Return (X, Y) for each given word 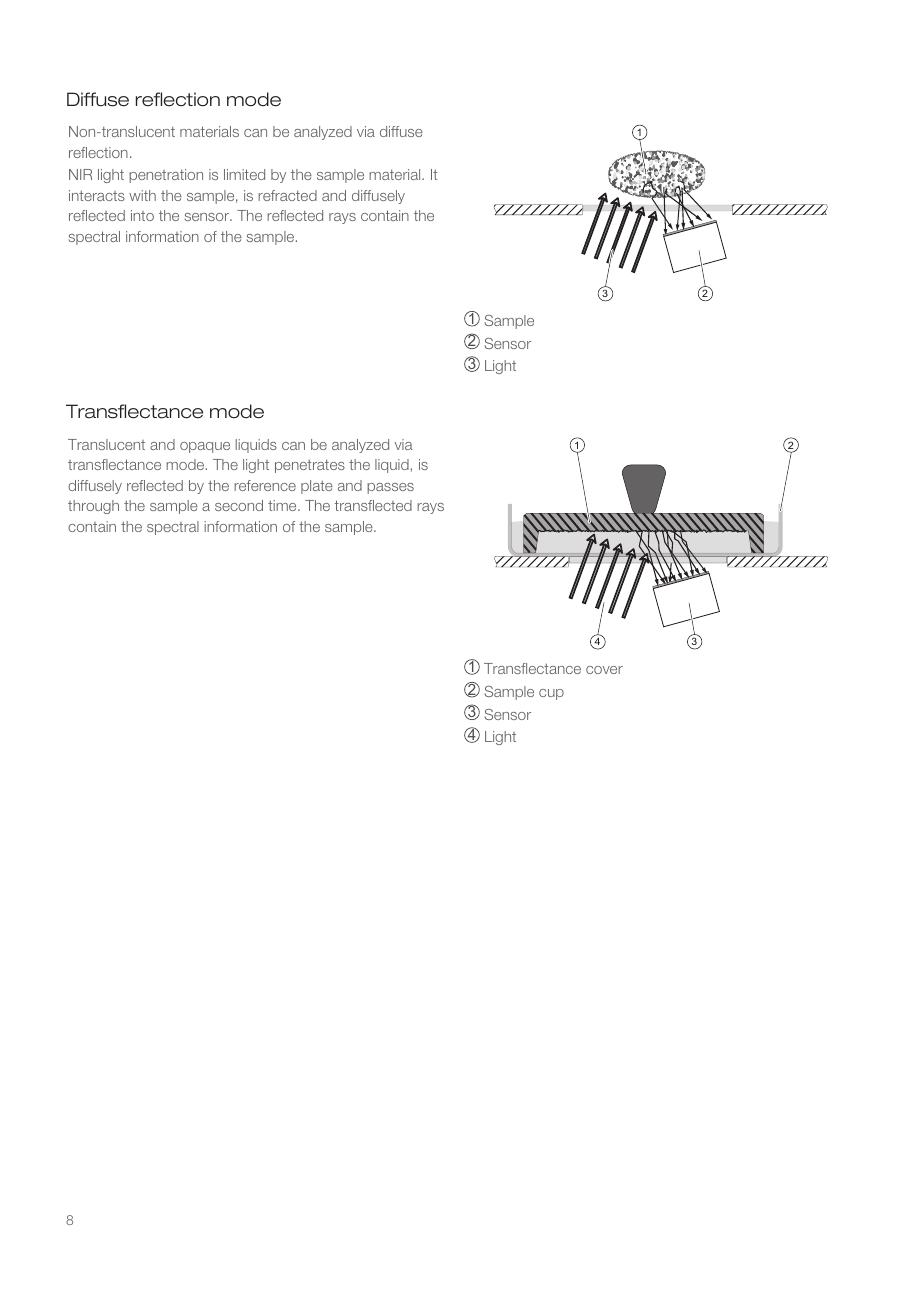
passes (390, 488)
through (93, 507)
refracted (287, 195)
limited (244, 174)
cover (604, 670)
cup (551, 694)
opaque (205, 447)
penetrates (310, 466)
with (142, 195)
